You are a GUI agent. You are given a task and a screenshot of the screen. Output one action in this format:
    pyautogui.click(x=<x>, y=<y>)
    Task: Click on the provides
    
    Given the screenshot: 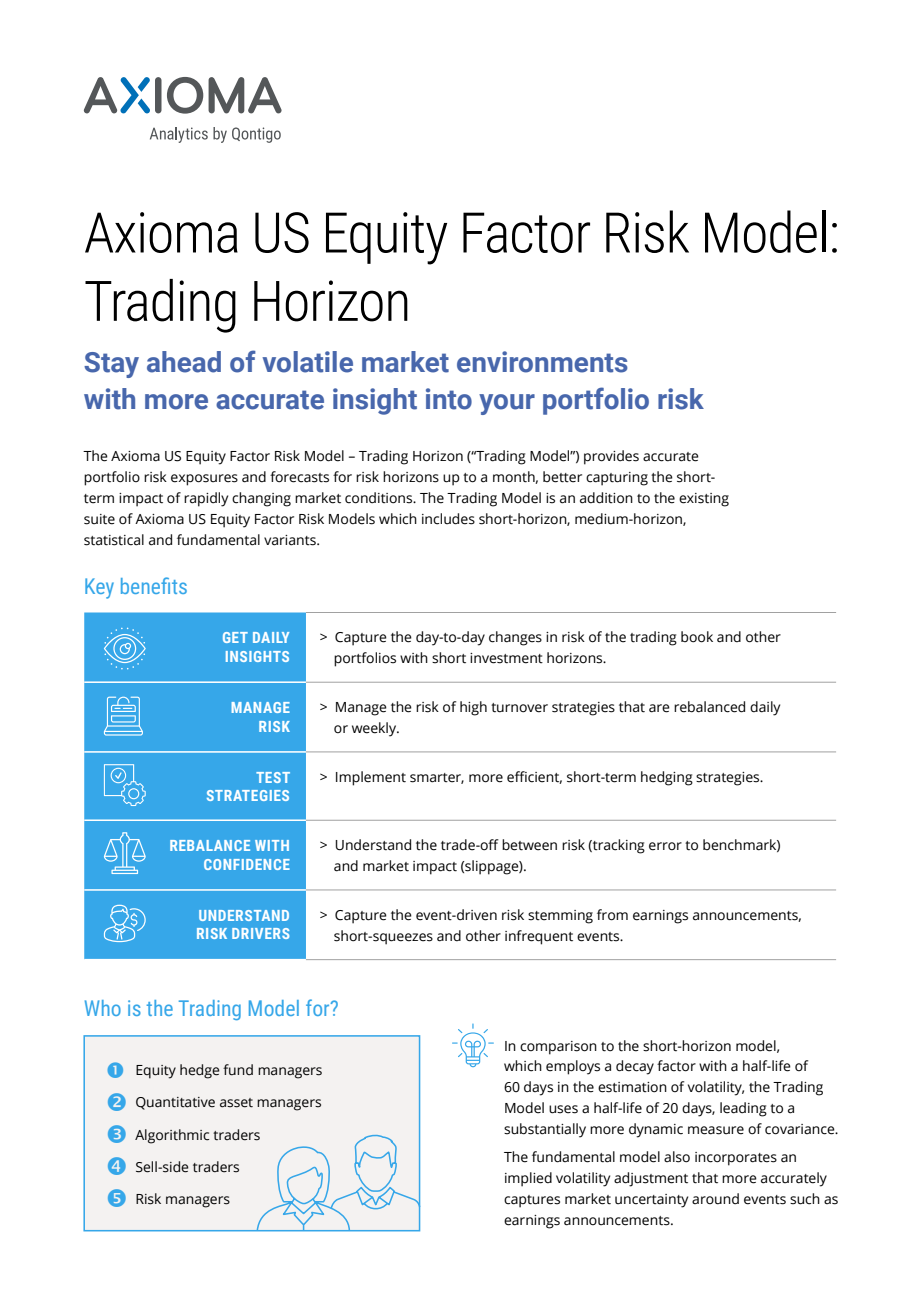 What is the action you would take?
    pyautogui.click(x=611, y=457)
